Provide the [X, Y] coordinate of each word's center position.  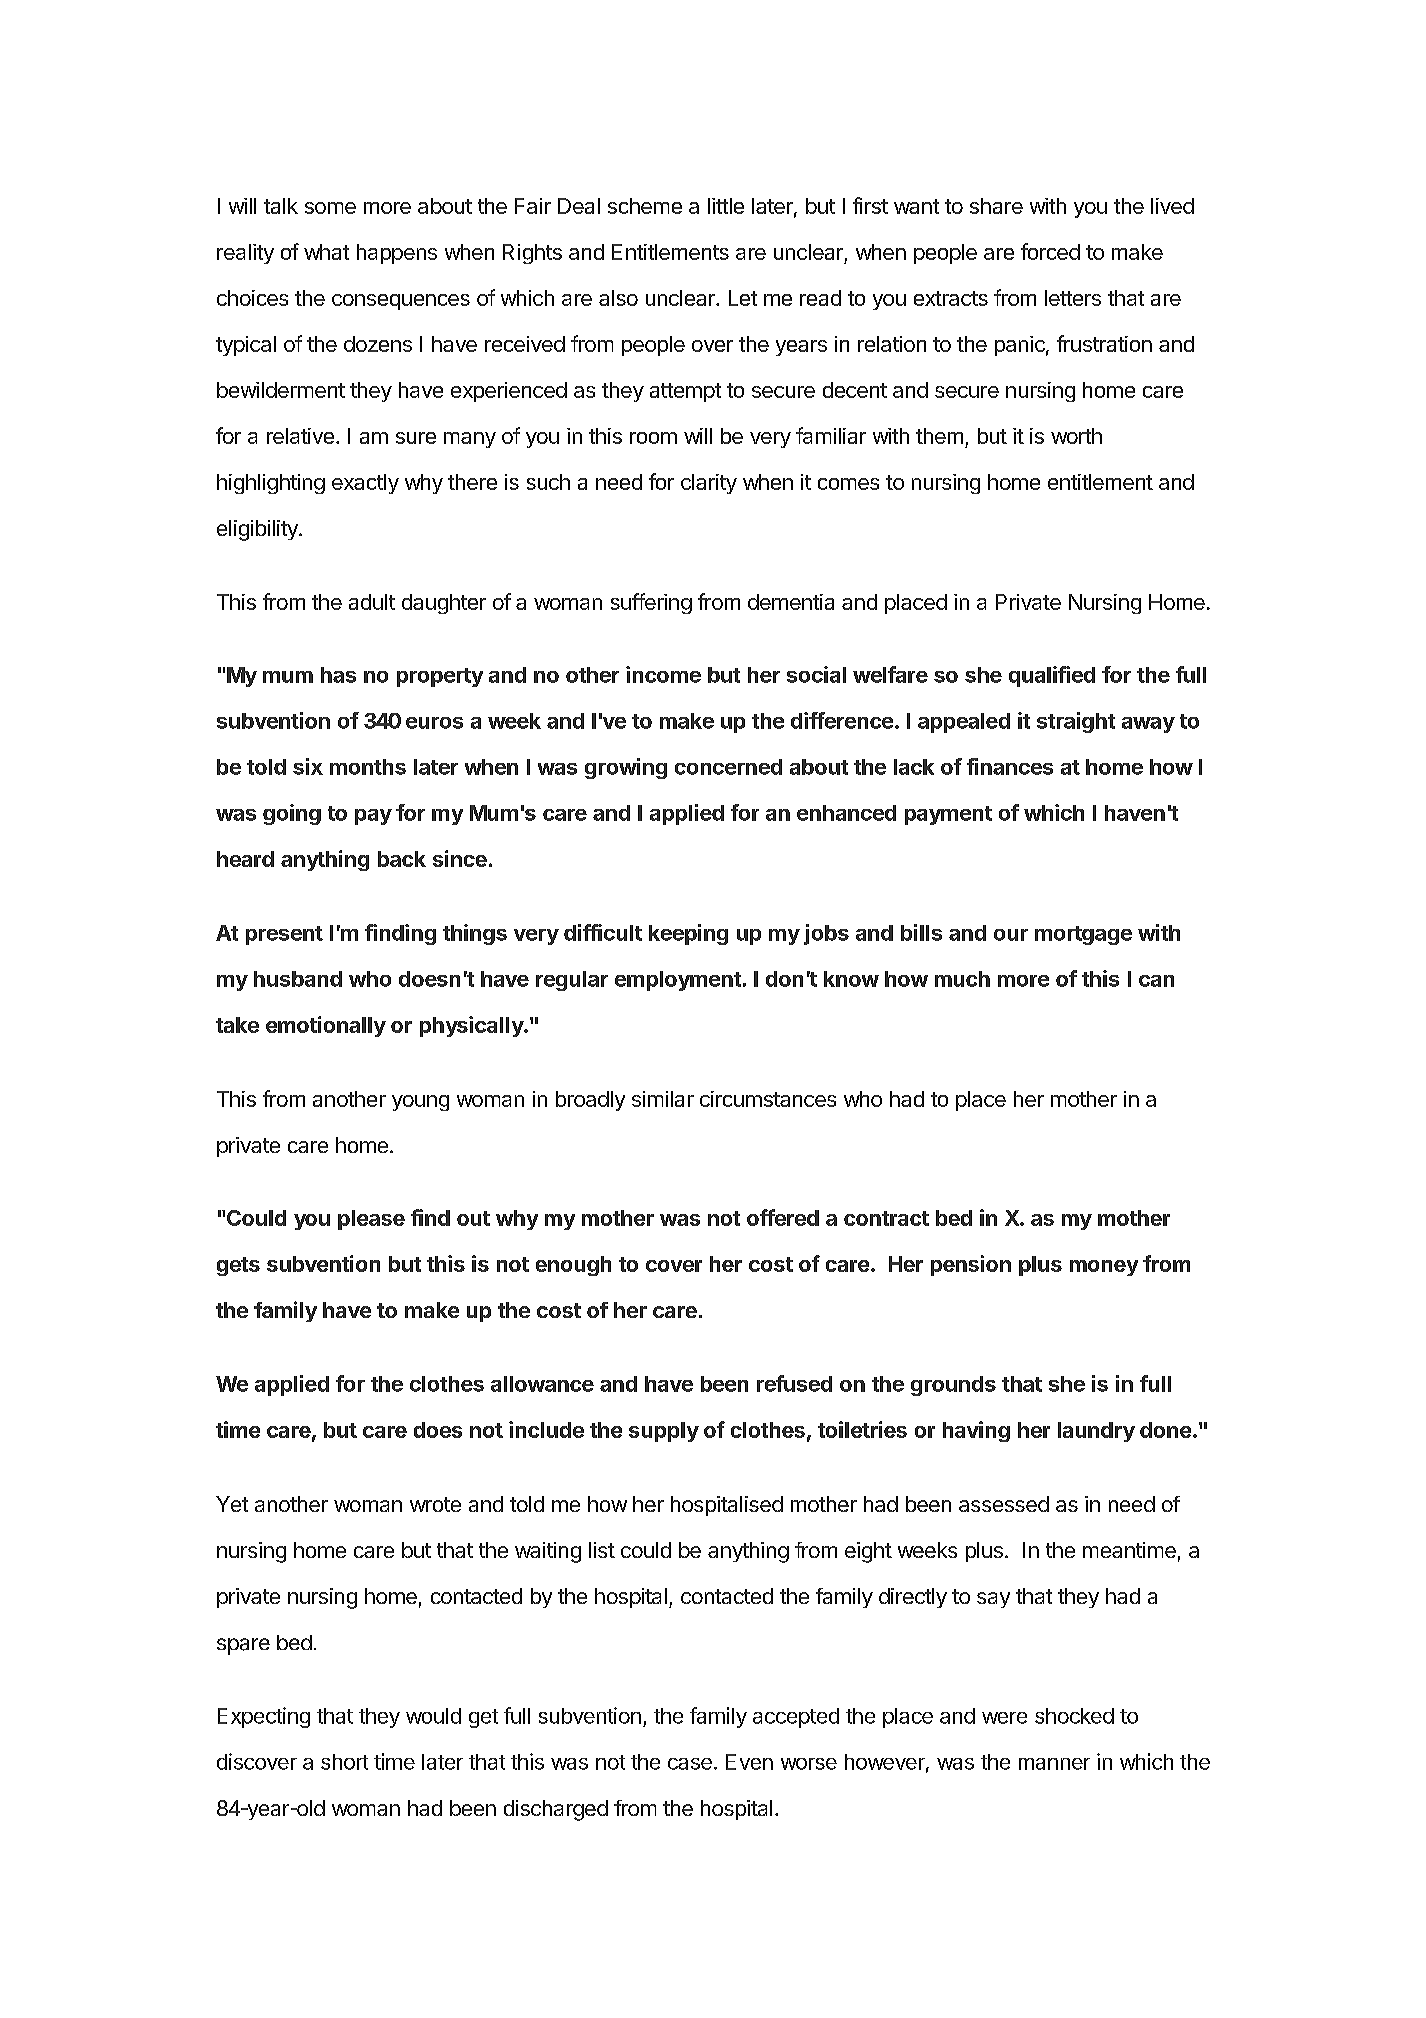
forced [1050, 251]
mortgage [1083, 935]
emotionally [326, 1026]
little [726, 206]
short [344, 1762]
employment [678, 981]
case [690, 1764]
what [326, 252]
